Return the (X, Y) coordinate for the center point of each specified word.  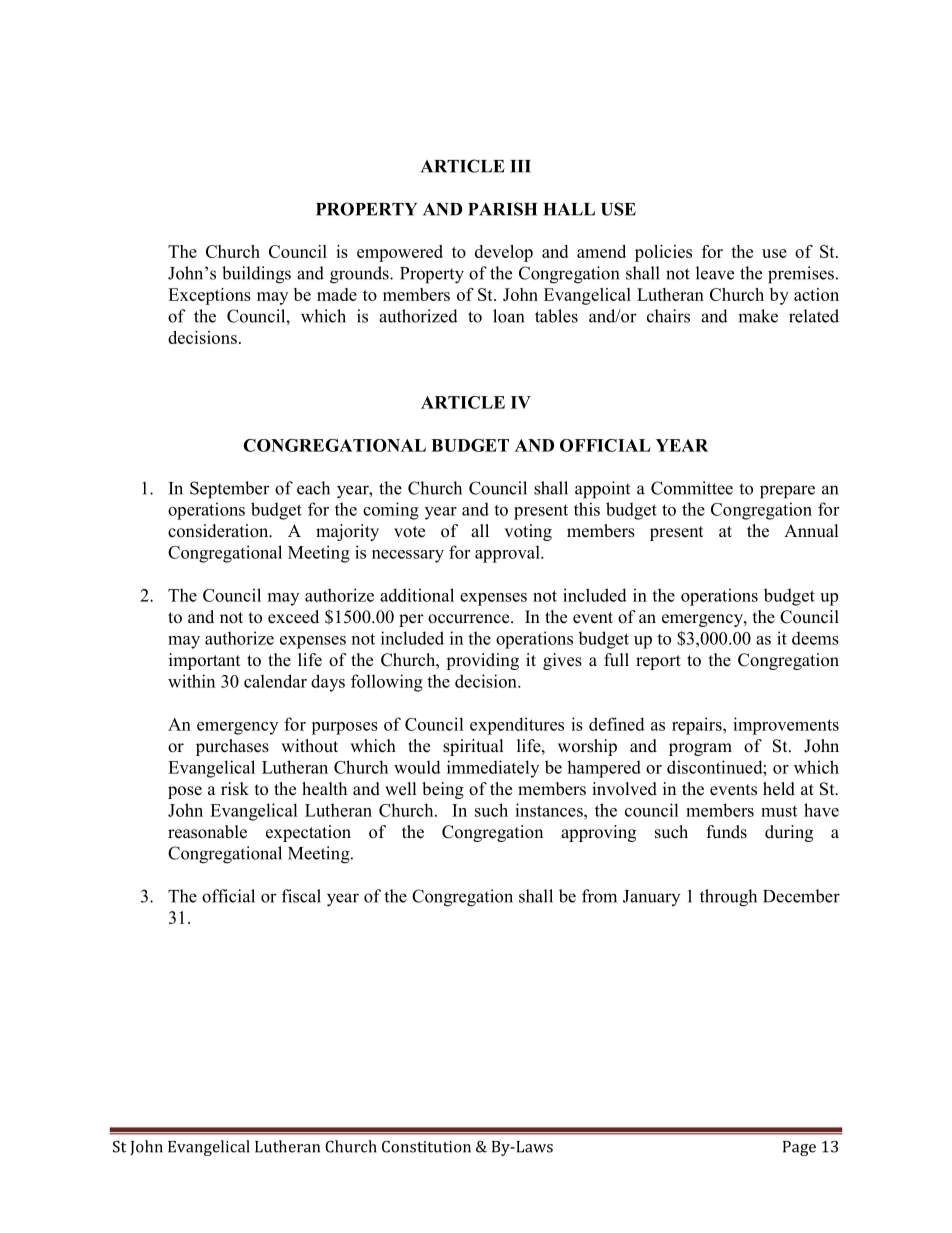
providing (482, 661)
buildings (256, 275)
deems (815, 638)
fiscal (301, 896)
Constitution (426, 1147)
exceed (293, 617)
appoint (602, 490)
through (728, 898)
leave (715, 273)
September (230, 490)
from (599, 896)
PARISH (502, 209)
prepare (787, 492)
